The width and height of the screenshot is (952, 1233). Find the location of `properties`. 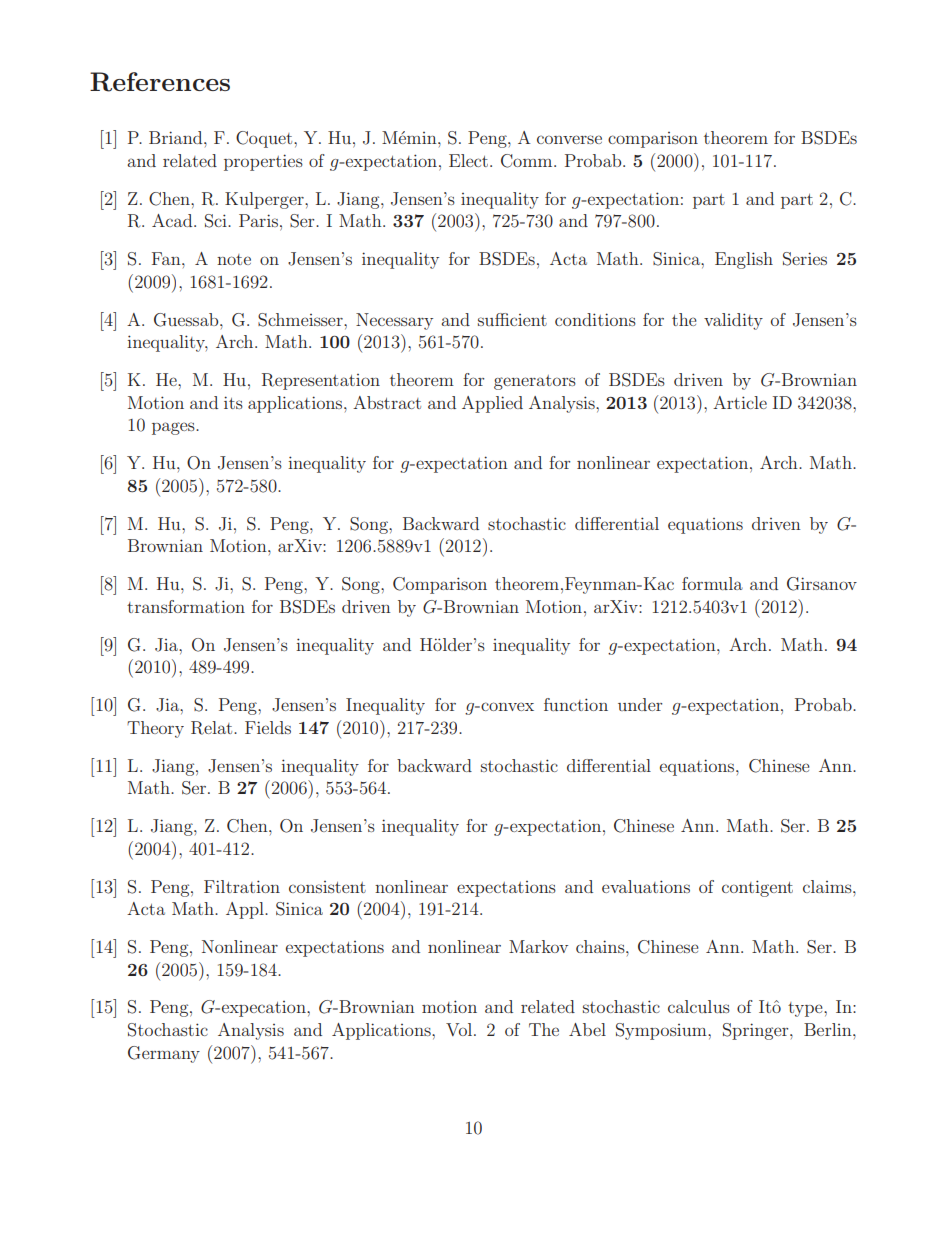

properties is located at coordinates (263, 162).
